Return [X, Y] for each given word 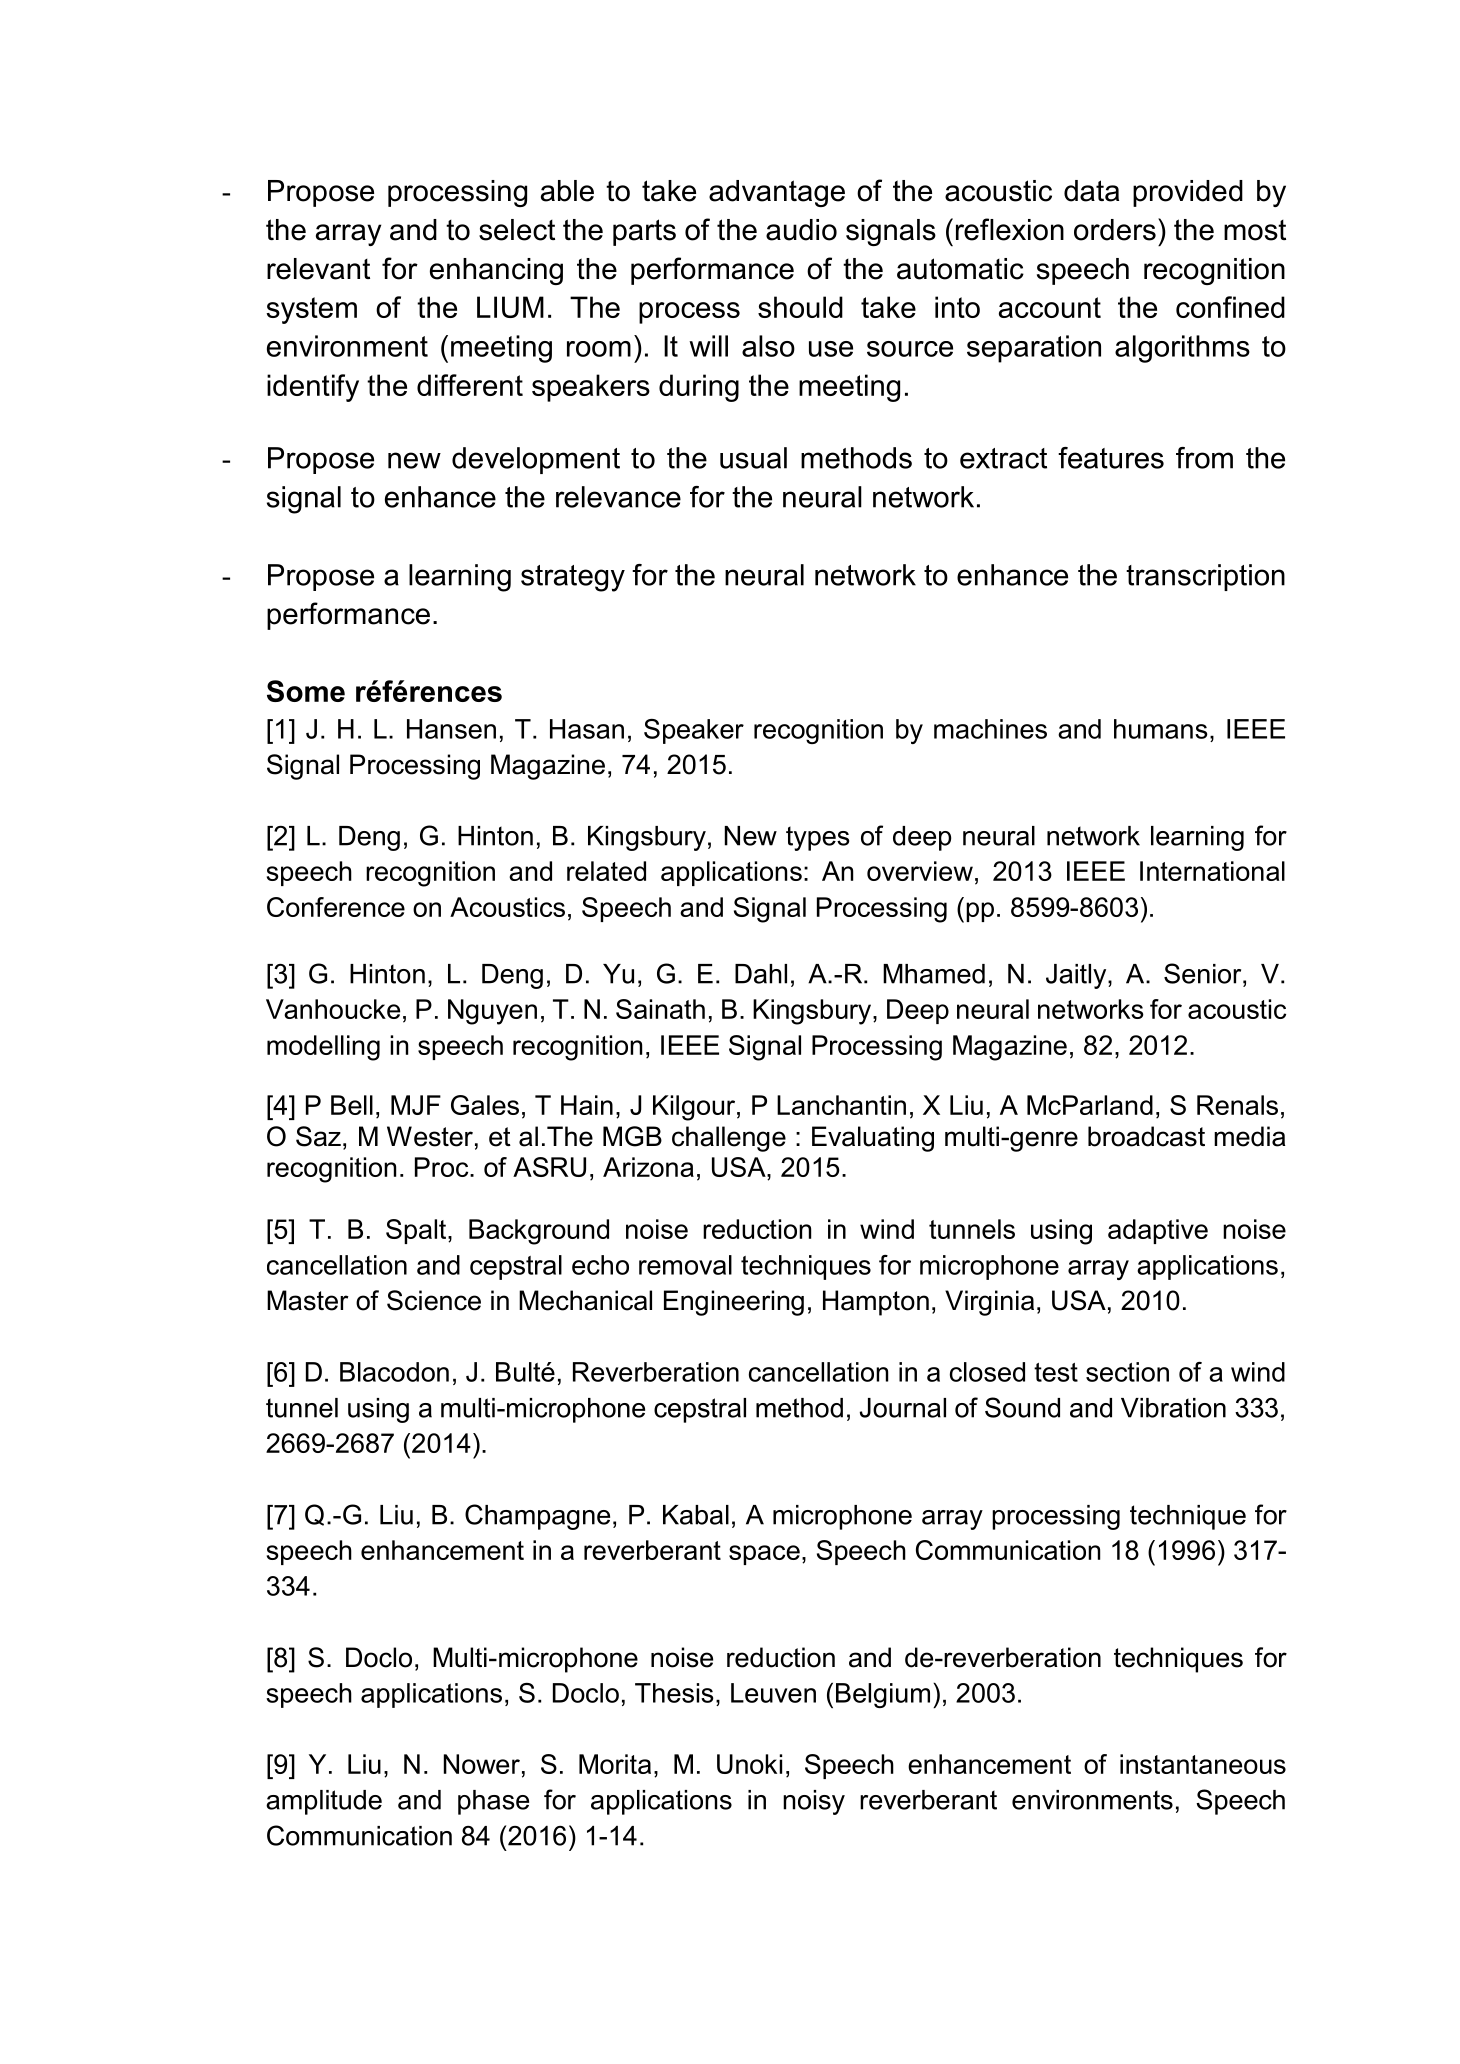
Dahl [761, 974]
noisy [814, 1802]
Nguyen [492, 1012]
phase [493, 1802]
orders [1115, 230]
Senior [1204, 973]
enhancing [496, 271]
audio [801, 230]
